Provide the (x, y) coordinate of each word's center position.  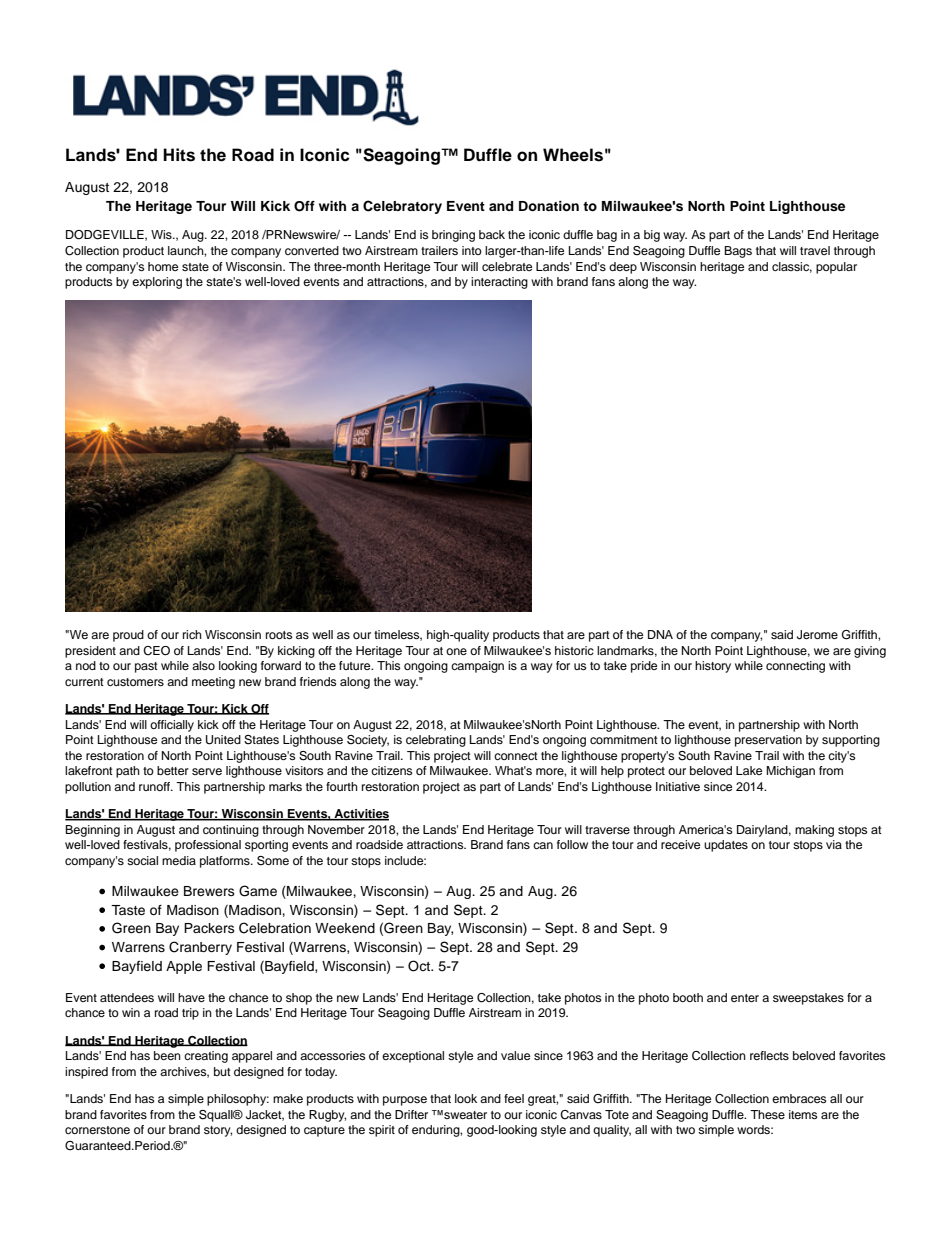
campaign (477, 667)
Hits (179, 155)
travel (815, 250)
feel (514, 1098)
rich (192, 634)
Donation (549, 206)
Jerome (817, 635)
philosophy (238, 1100)
